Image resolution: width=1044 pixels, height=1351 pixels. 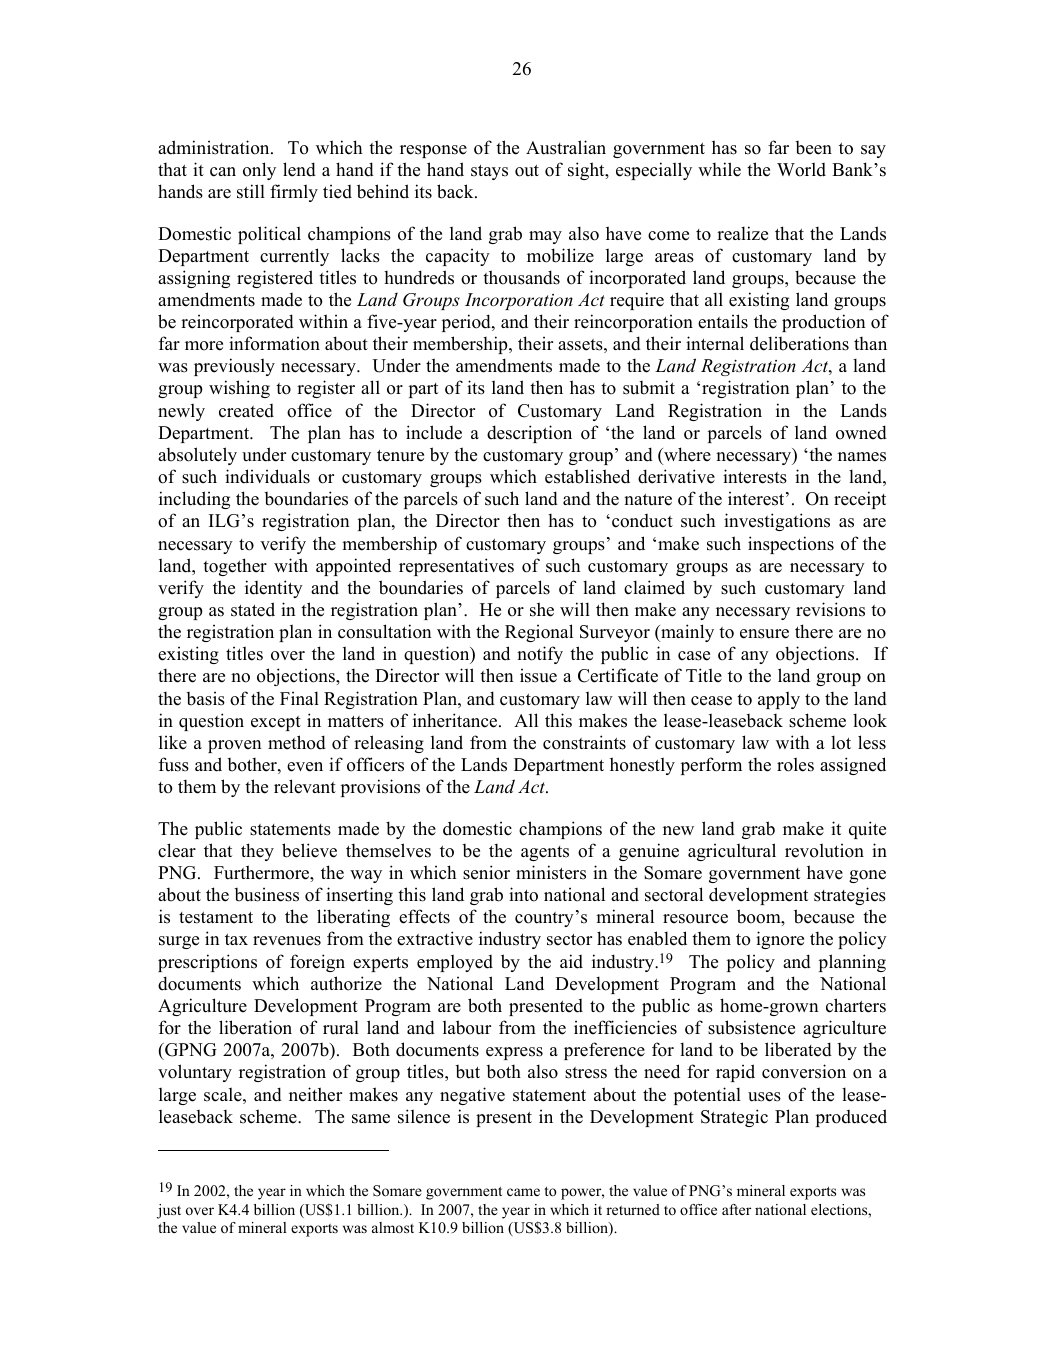 I want to click on ignore, so click(x=780, y=940).
